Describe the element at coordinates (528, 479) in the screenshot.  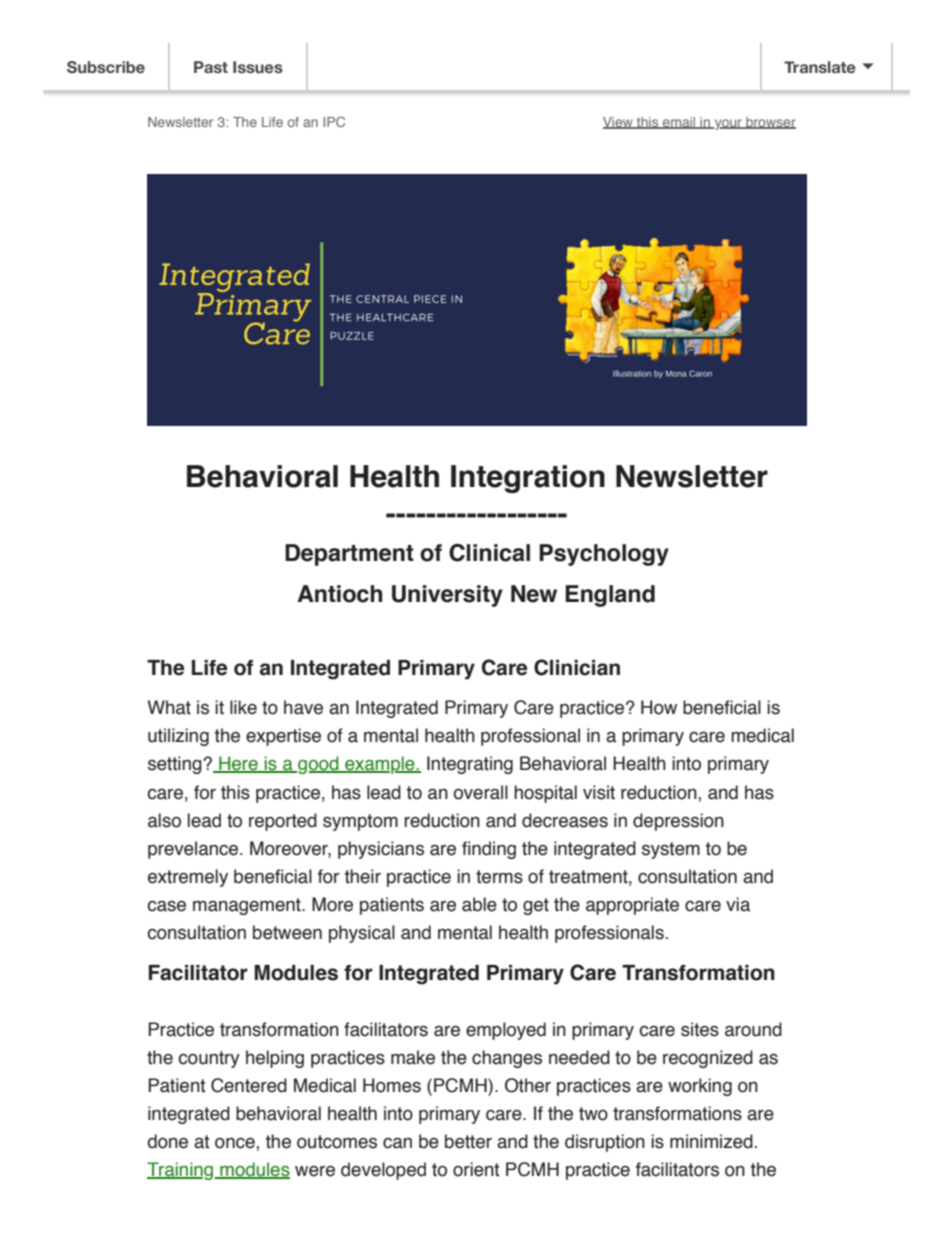
I see `Integration` at that location.
